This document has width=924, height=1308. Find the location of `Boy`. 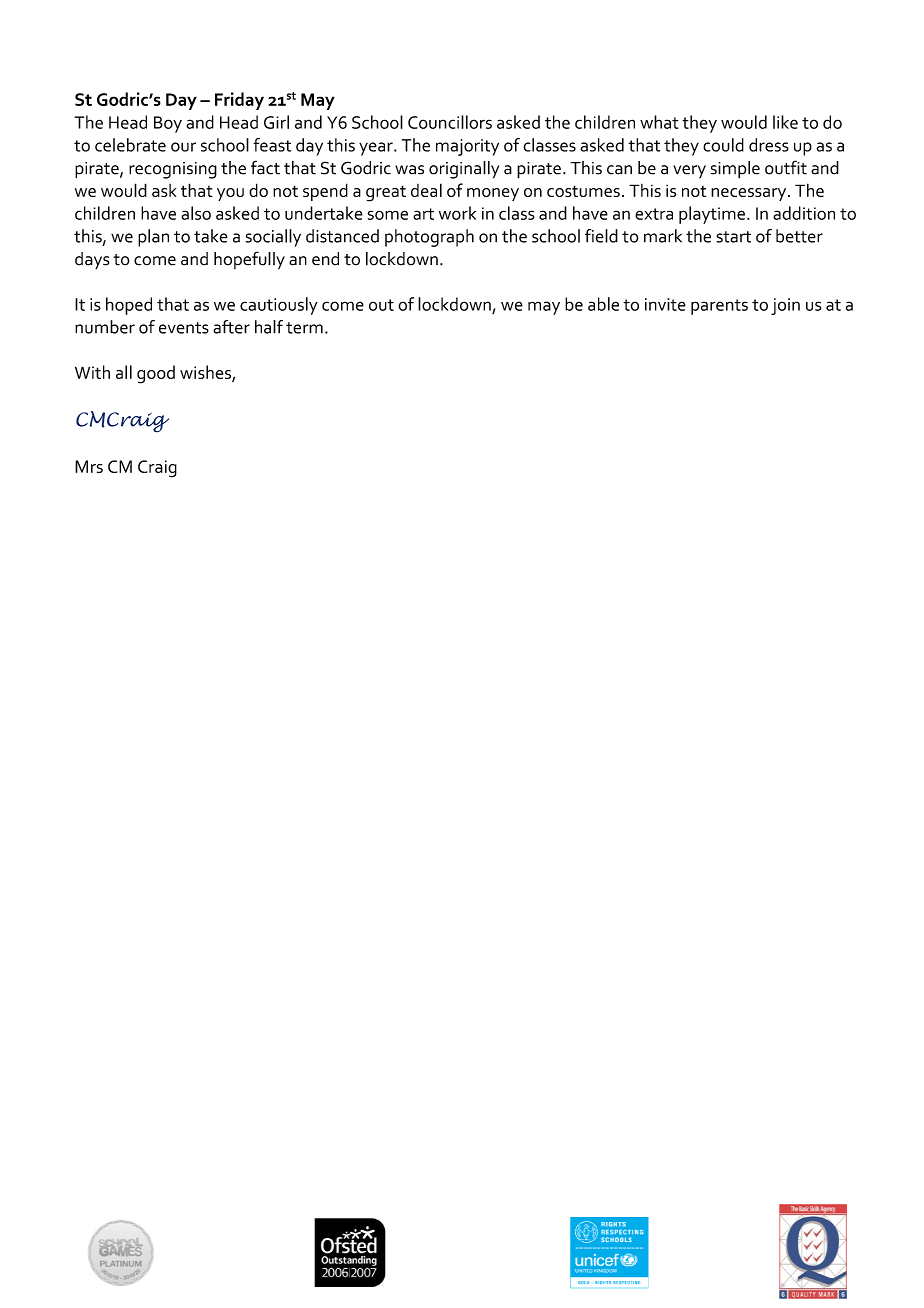

Boy is located at coordinates (168, 124).
